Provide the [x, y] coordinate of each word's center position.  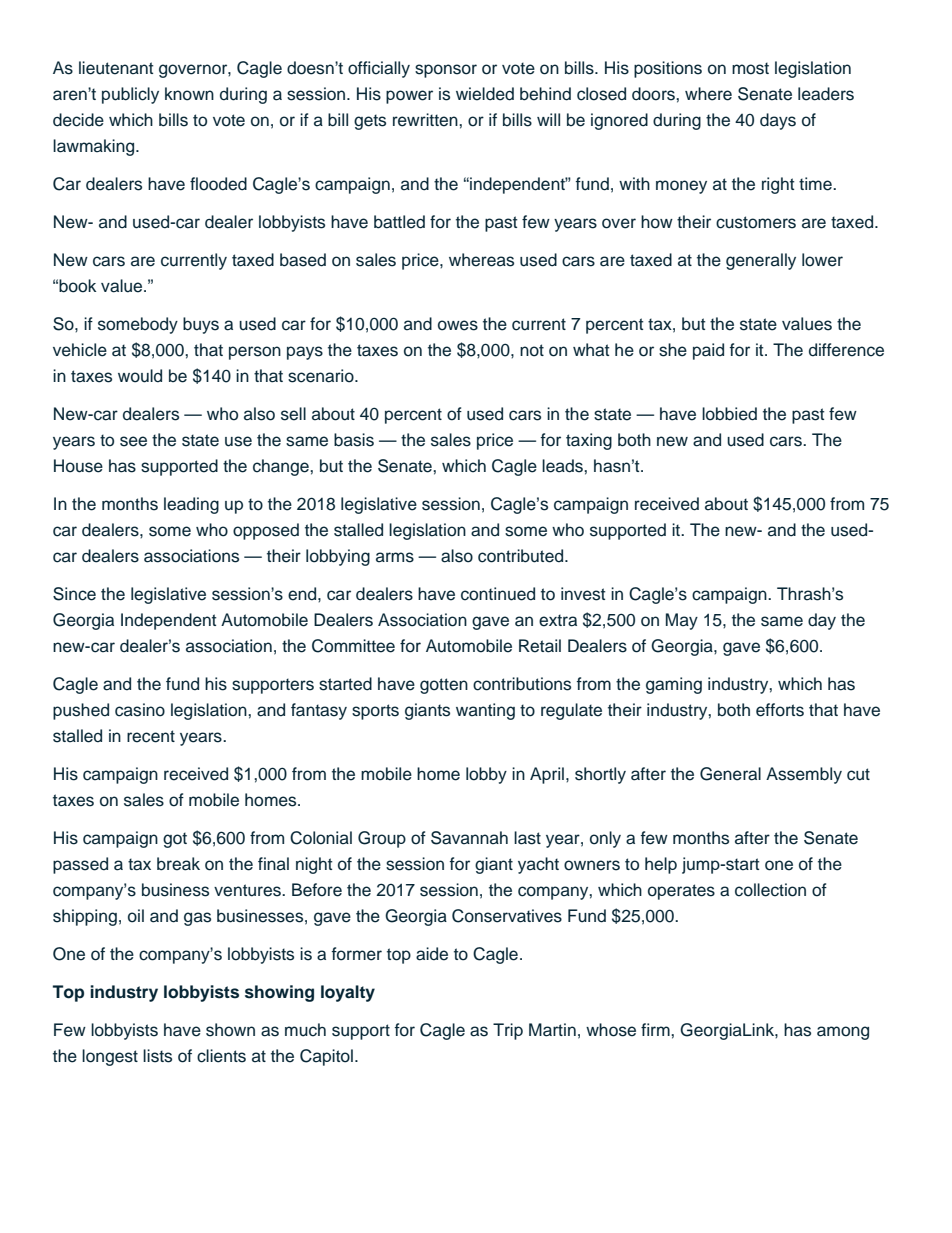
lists [157, 1056]
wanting [485, 711]
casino [140, 710]
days [778, 121]
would [140, 376]
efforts [780, 710]
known [189, 94]
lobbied [729, 414]
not [532, 350]
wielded [485, 94]
